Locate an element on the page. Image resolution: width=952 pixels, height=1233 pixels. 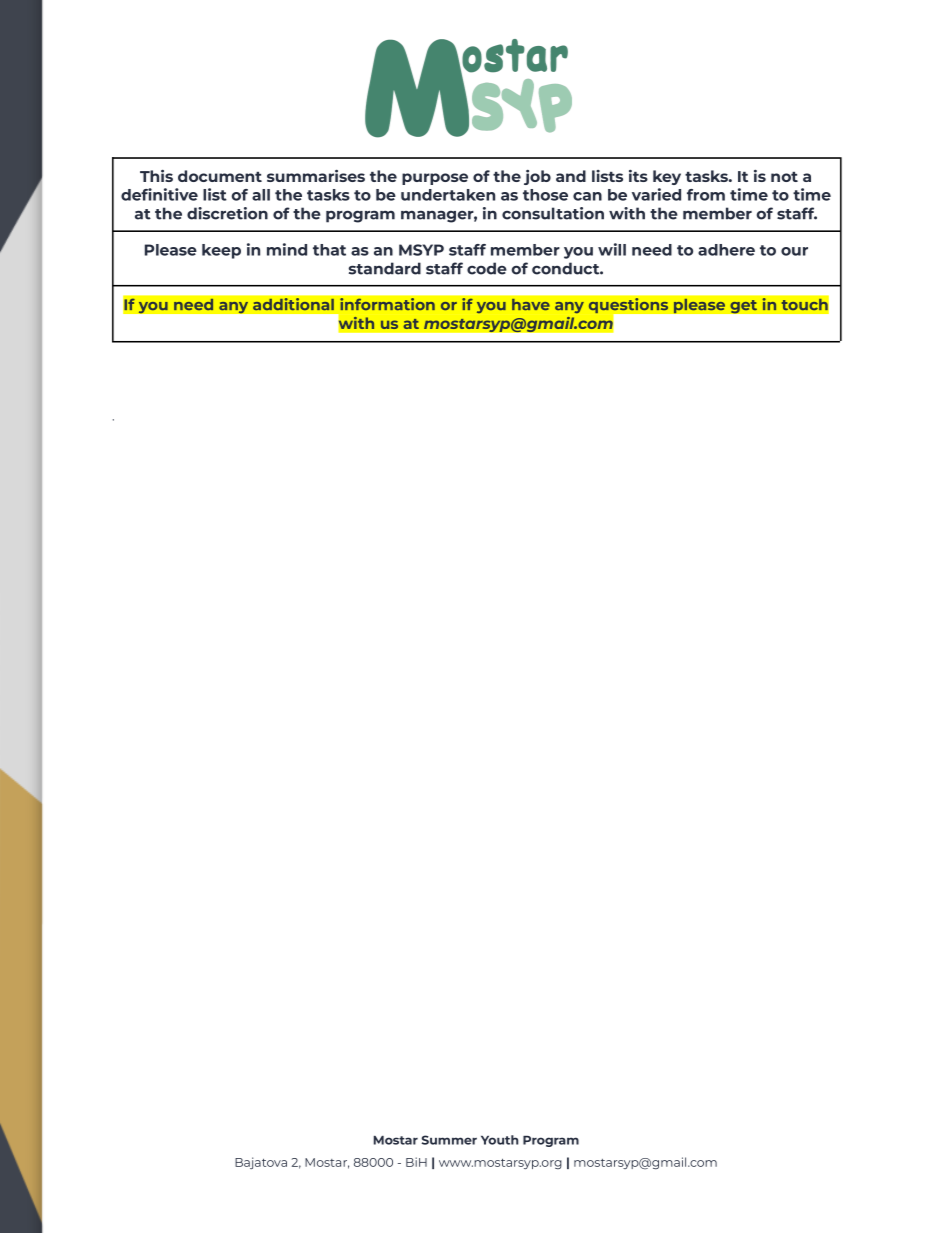
discretion is located at coordinates (227, 213).
